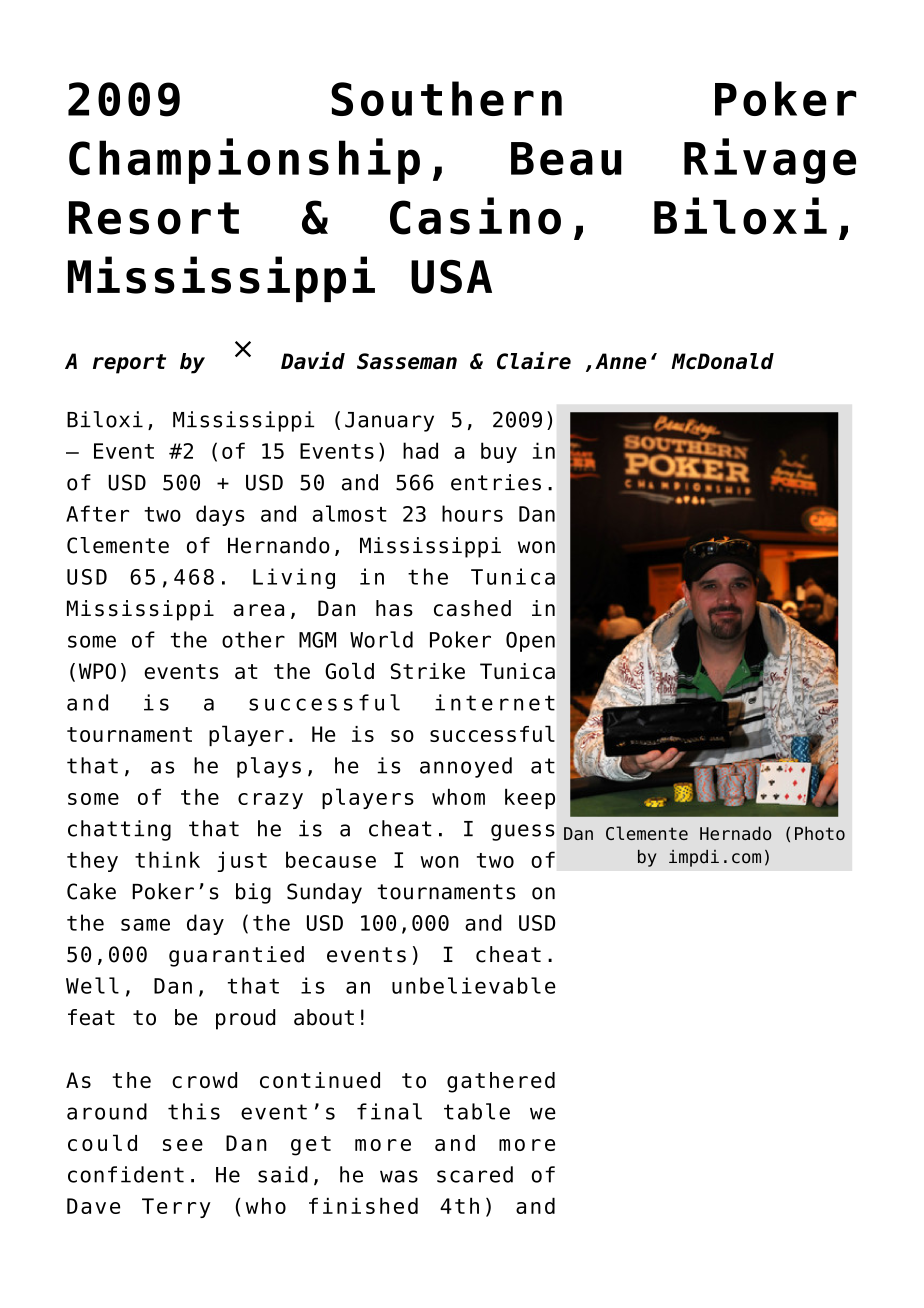  I want to click on Claire, so click(534, 361).
